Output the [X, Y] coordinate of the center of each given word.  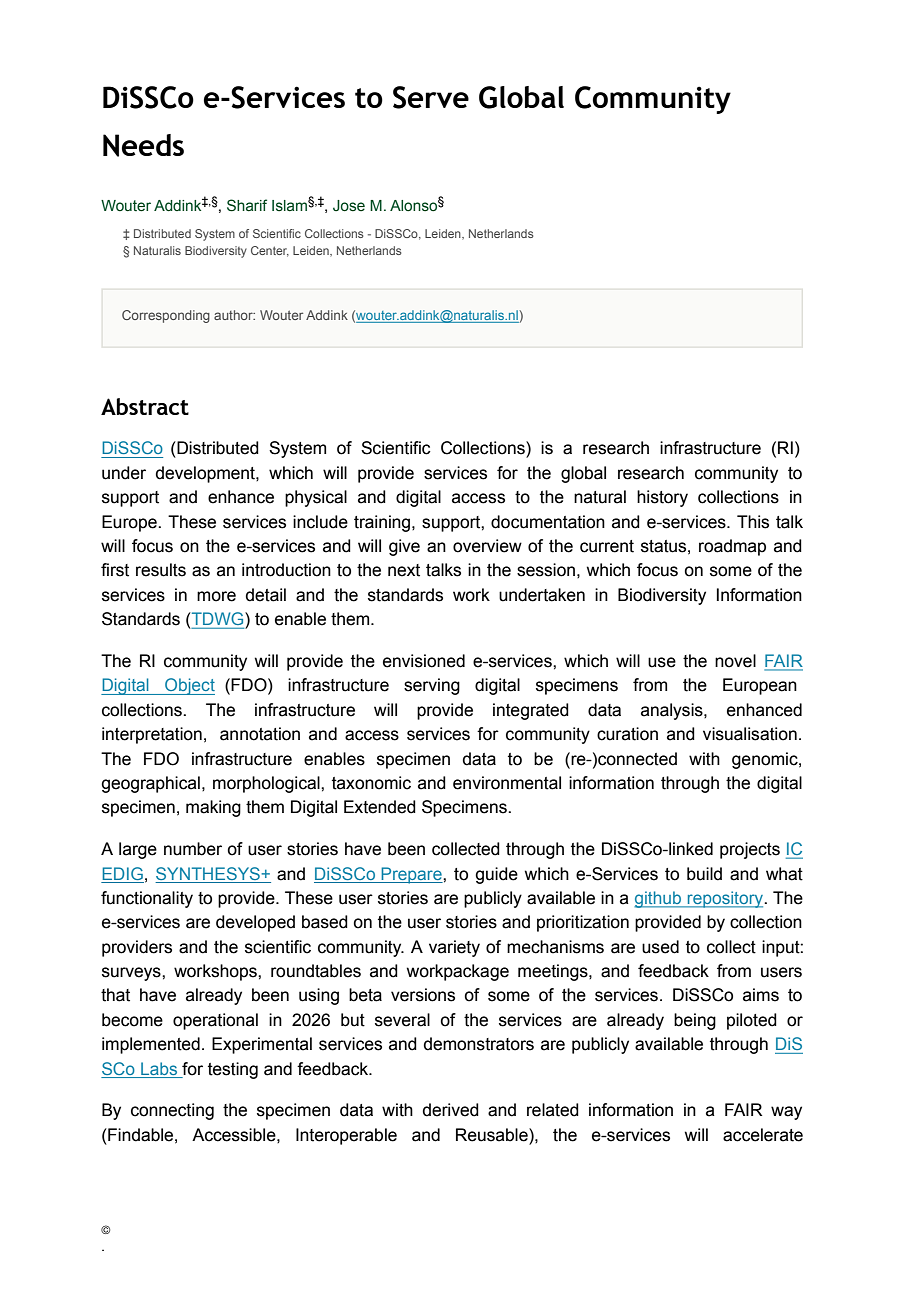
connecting [172, 1111]
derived [451, 1110]
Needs [143, 145]
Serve [431, 97]
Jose [349, 205]
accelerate [763, 1135]
